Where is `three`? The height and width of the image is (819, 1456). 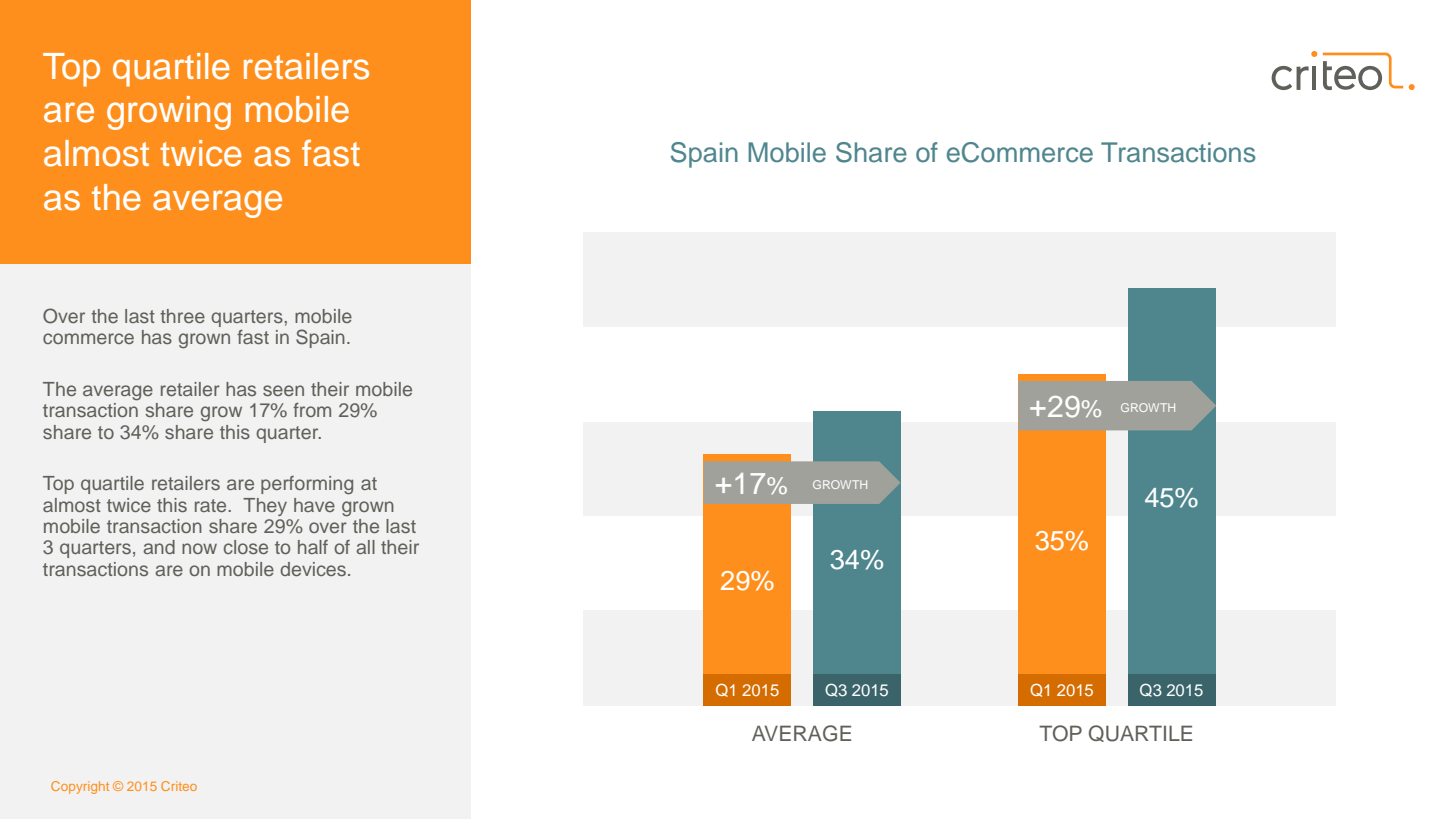
three is located at coordinates (182, 316).
